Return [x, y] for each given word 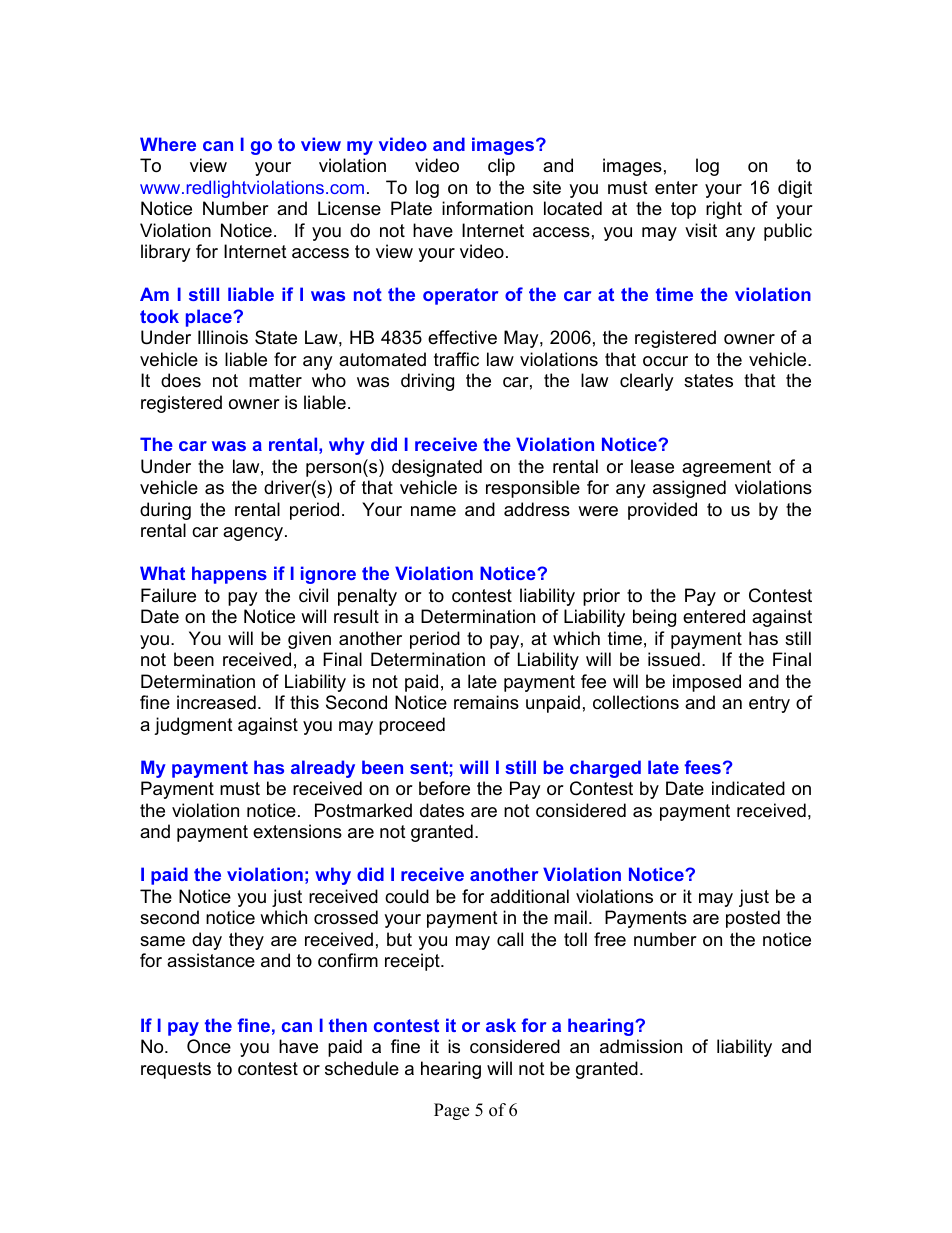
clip [501, 167]
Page [451, 1111]
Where [168, 144]
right [724, 210]
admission [641, 1046]
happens [229, 575]
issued [674, 659]
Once [209, 1046]
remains [486, 702]
